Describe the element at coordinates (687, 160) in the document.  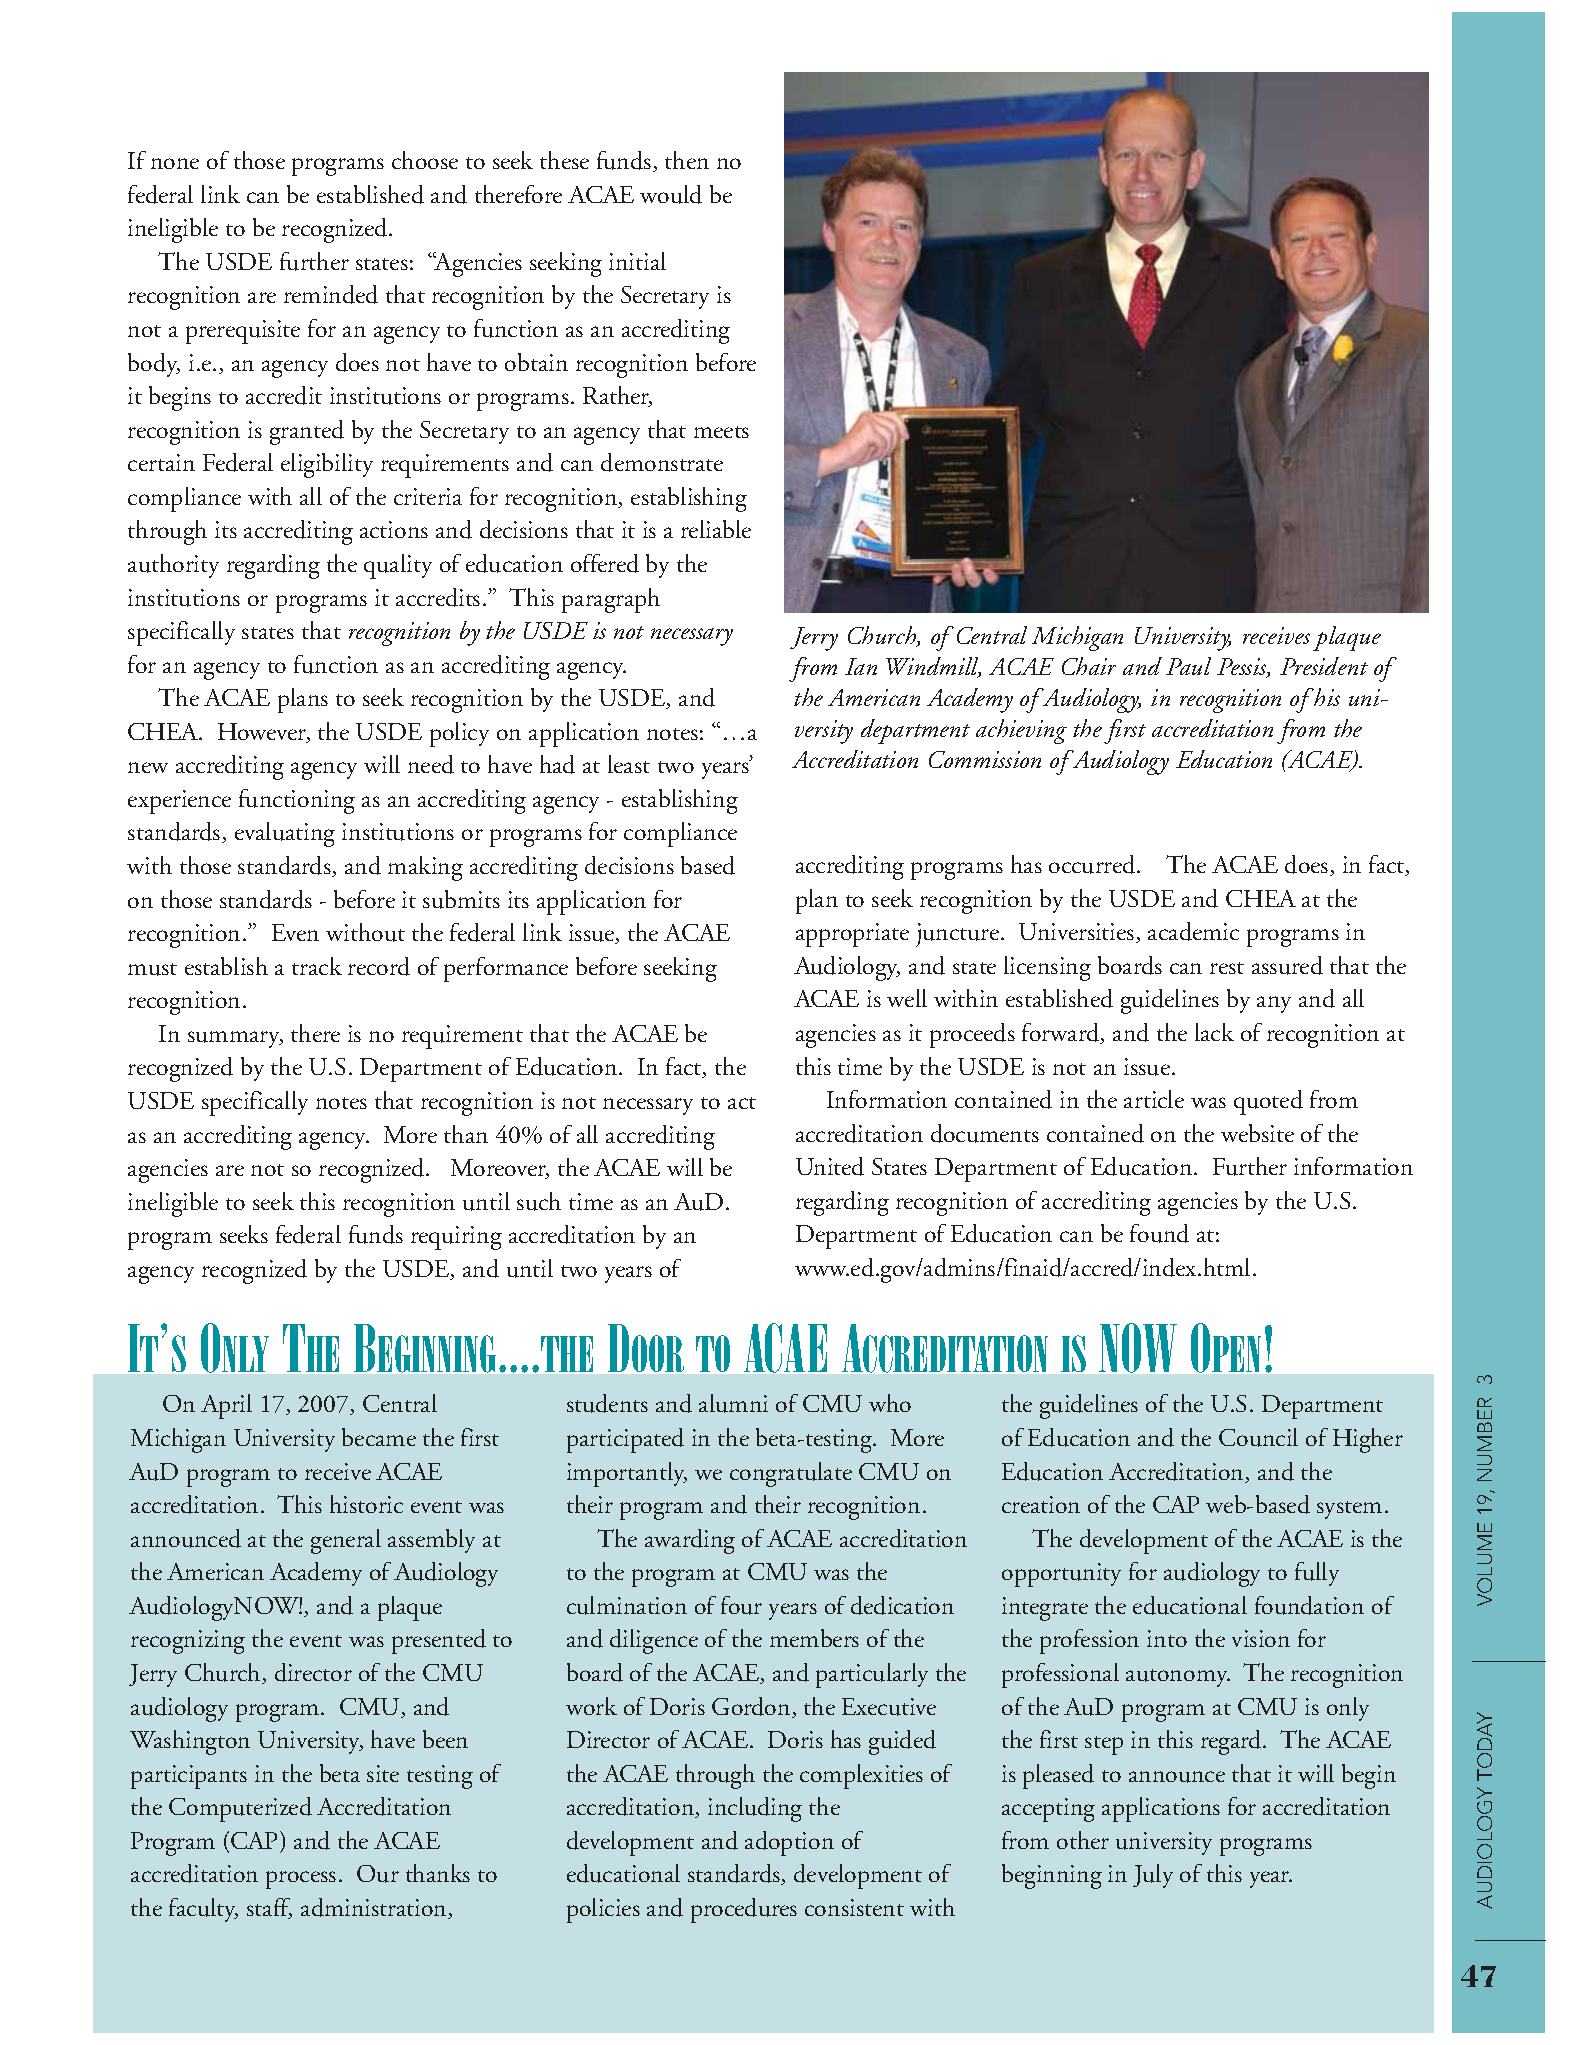
I see `then` at that location.
